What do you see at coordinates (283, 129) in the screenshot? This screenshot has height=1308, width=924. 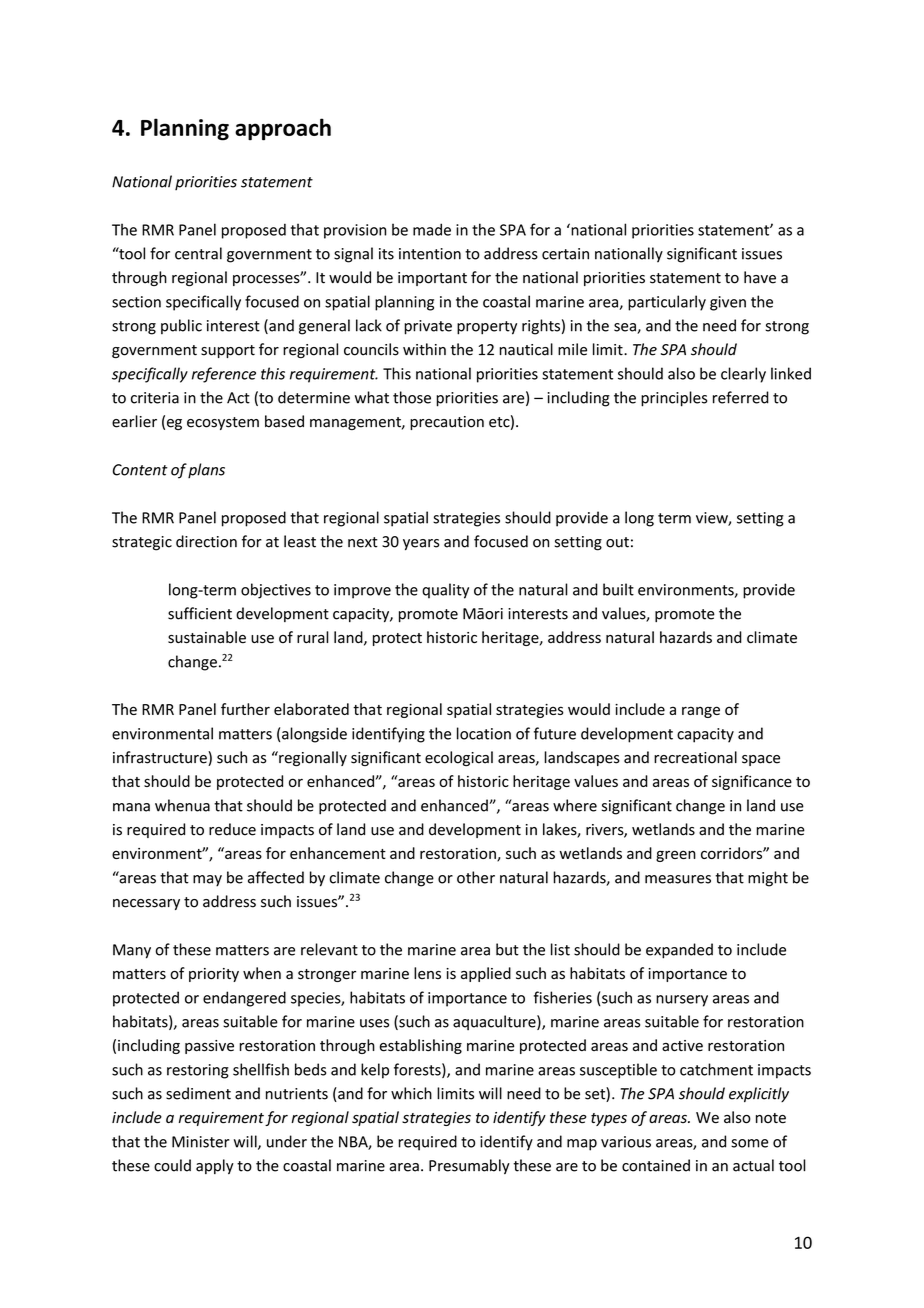 I see `approach` at bounding box center [283, 129].
